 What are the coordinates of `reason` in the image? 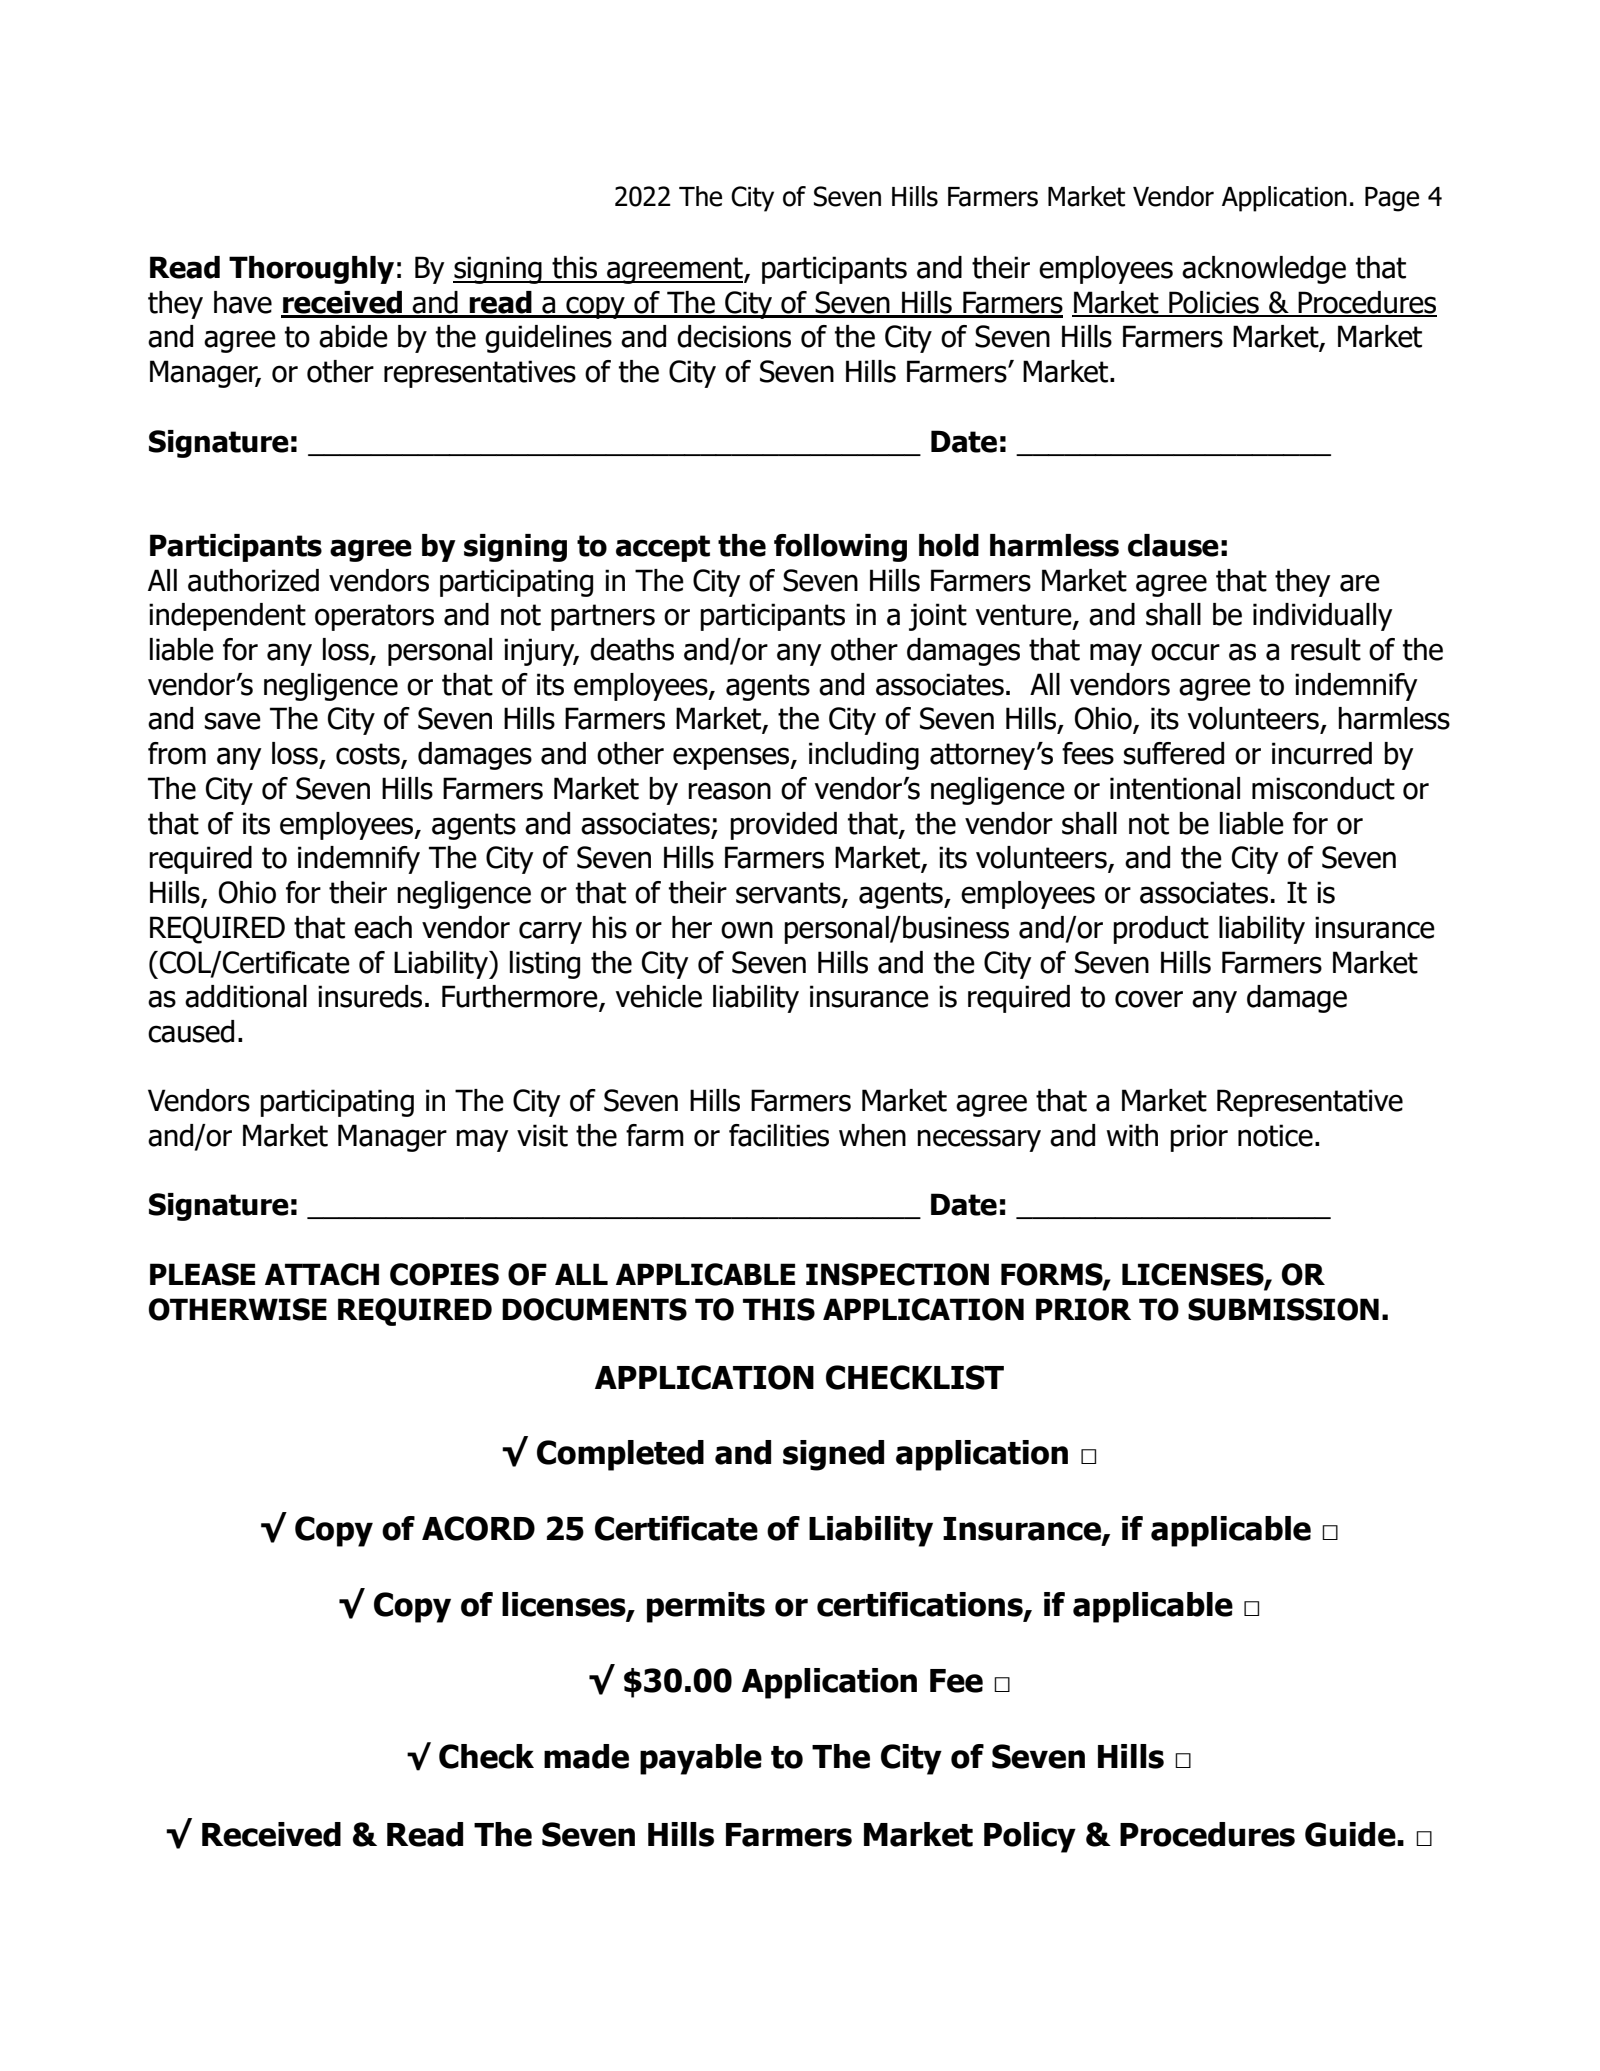 It's located at (729, 791).
